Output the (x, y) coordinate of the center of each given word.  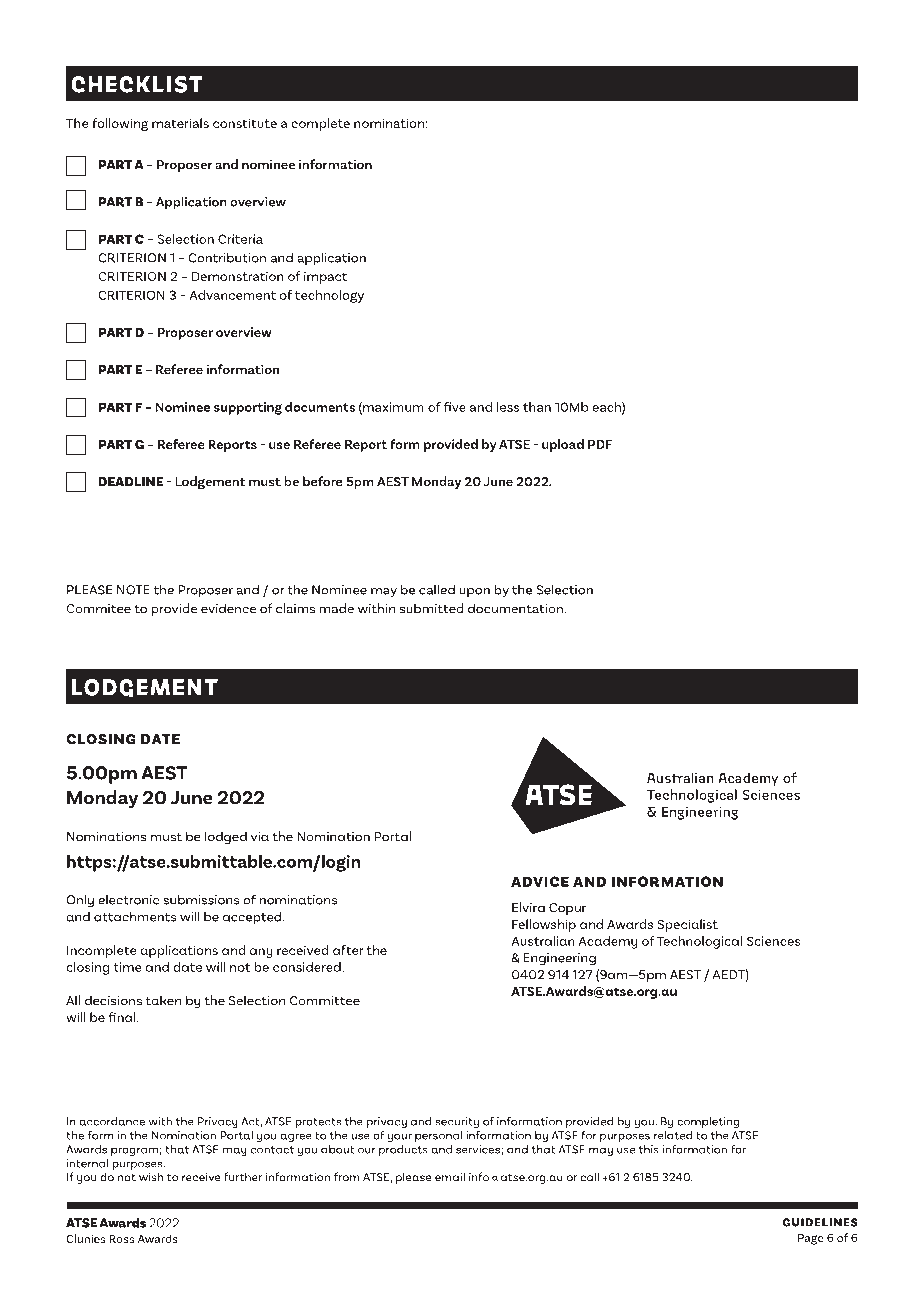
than (537, 407)
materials (180, 123)
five (455, 407)
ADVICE (540, 881)
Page (811, 1239)
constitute (245, 123)
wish (151, 1177)
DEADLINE (131, 481)
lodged (226, 837)
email (450, 1177)
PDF (600, 444)
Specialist (688, 925)
